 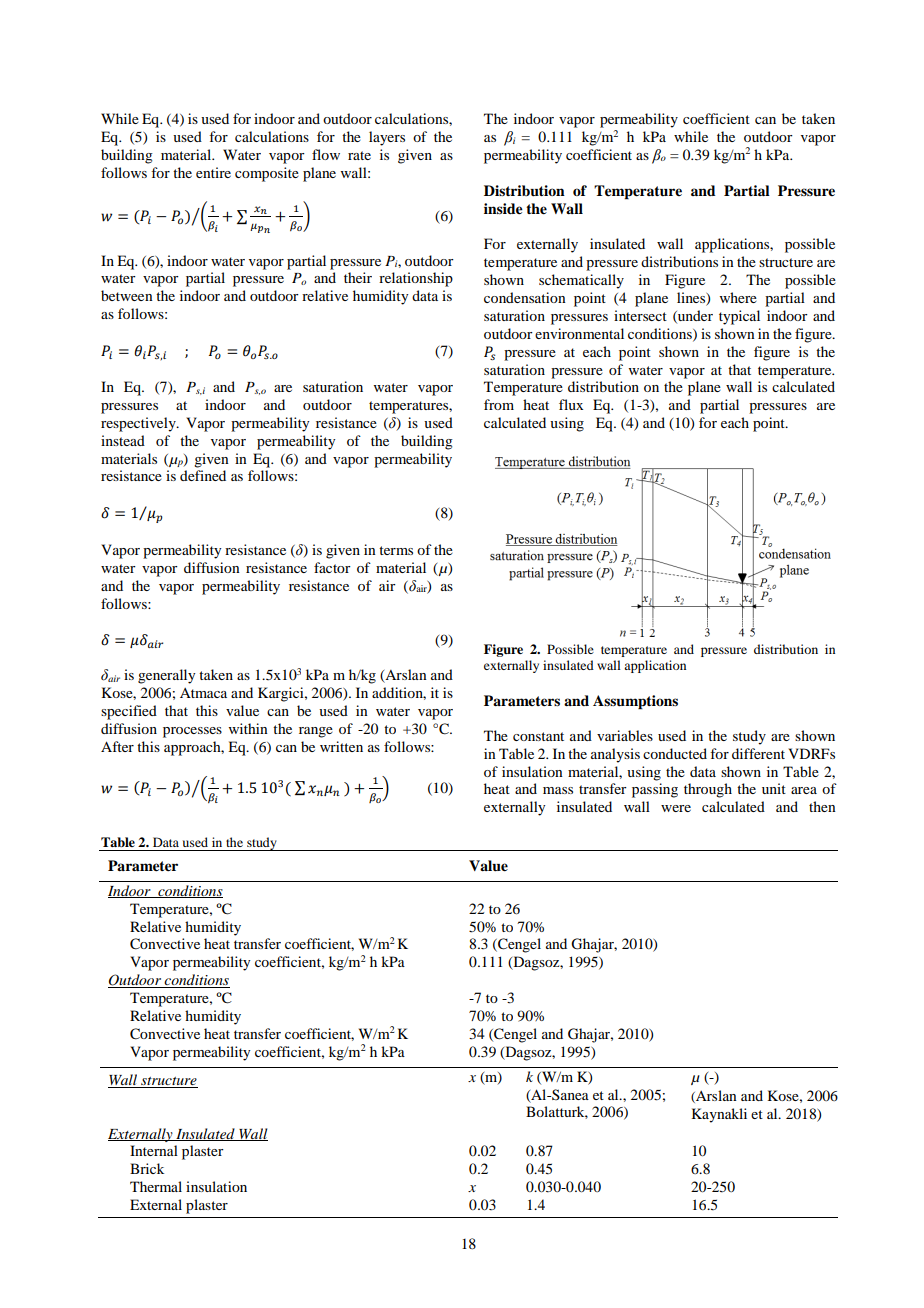 I want to click on constant, so click(x=538, y=736).
